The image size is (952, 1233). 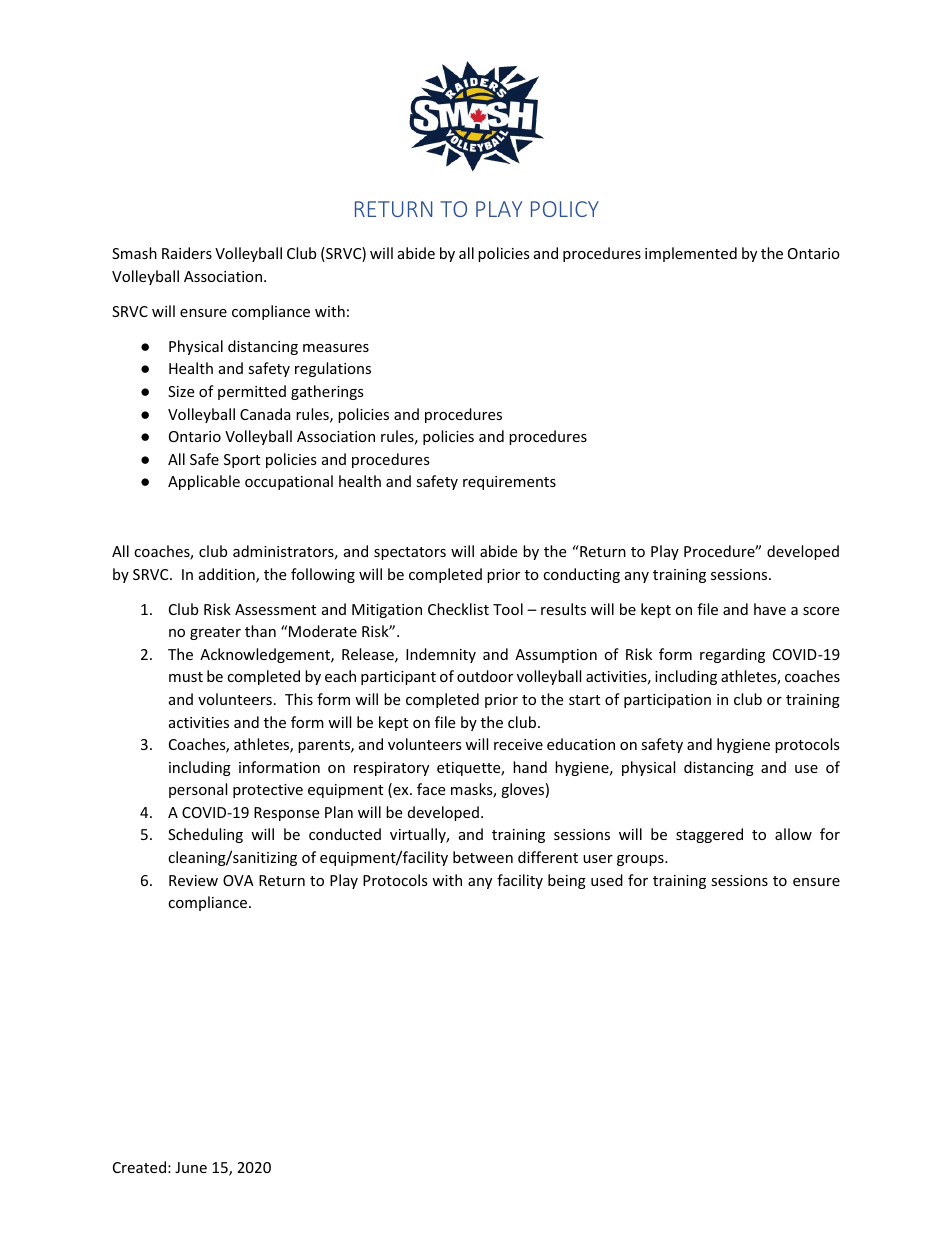 I want to click on have, so click(x=770, y=609).
